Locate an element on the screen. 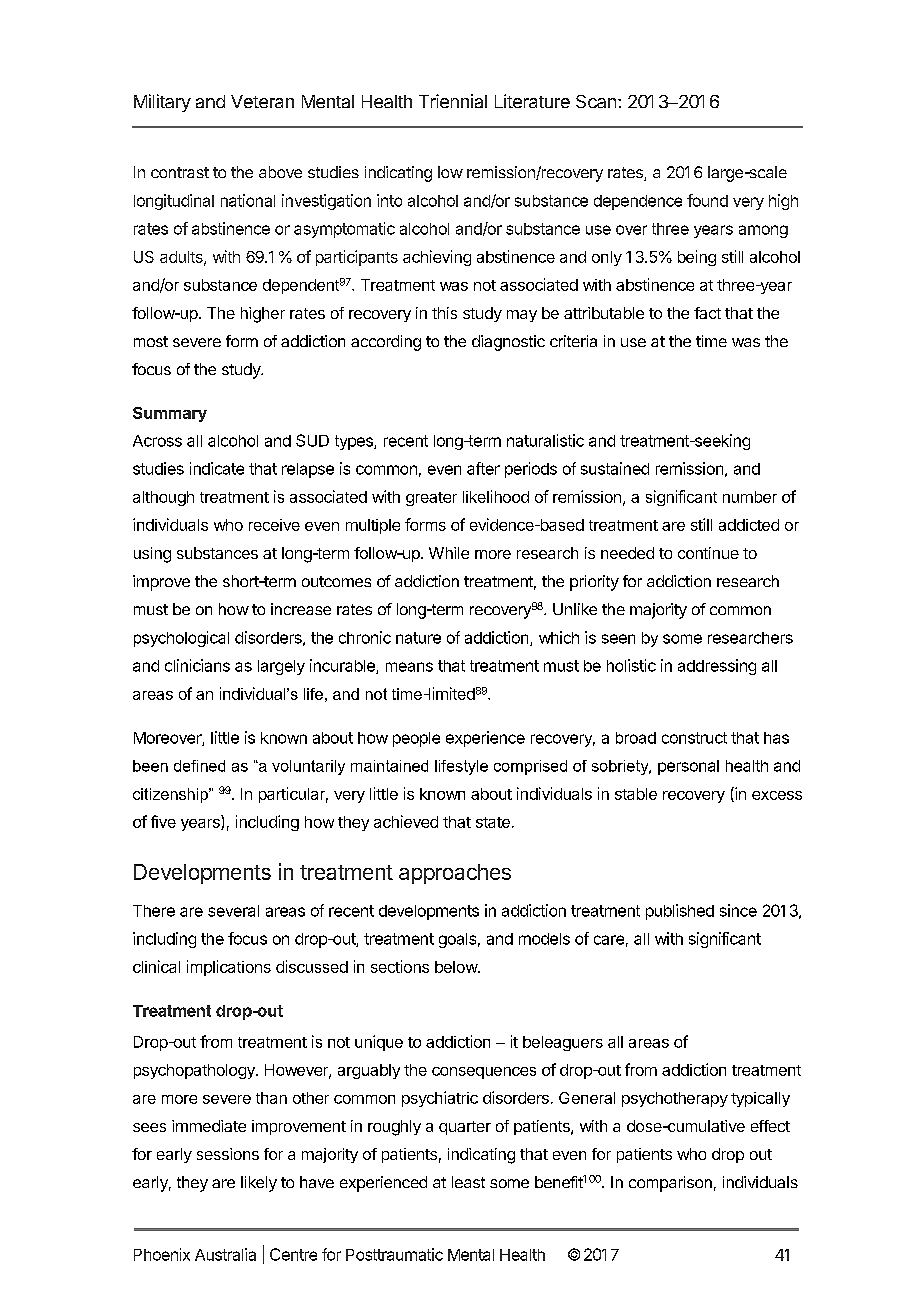  Literature is located at coordinates (532, 101).
